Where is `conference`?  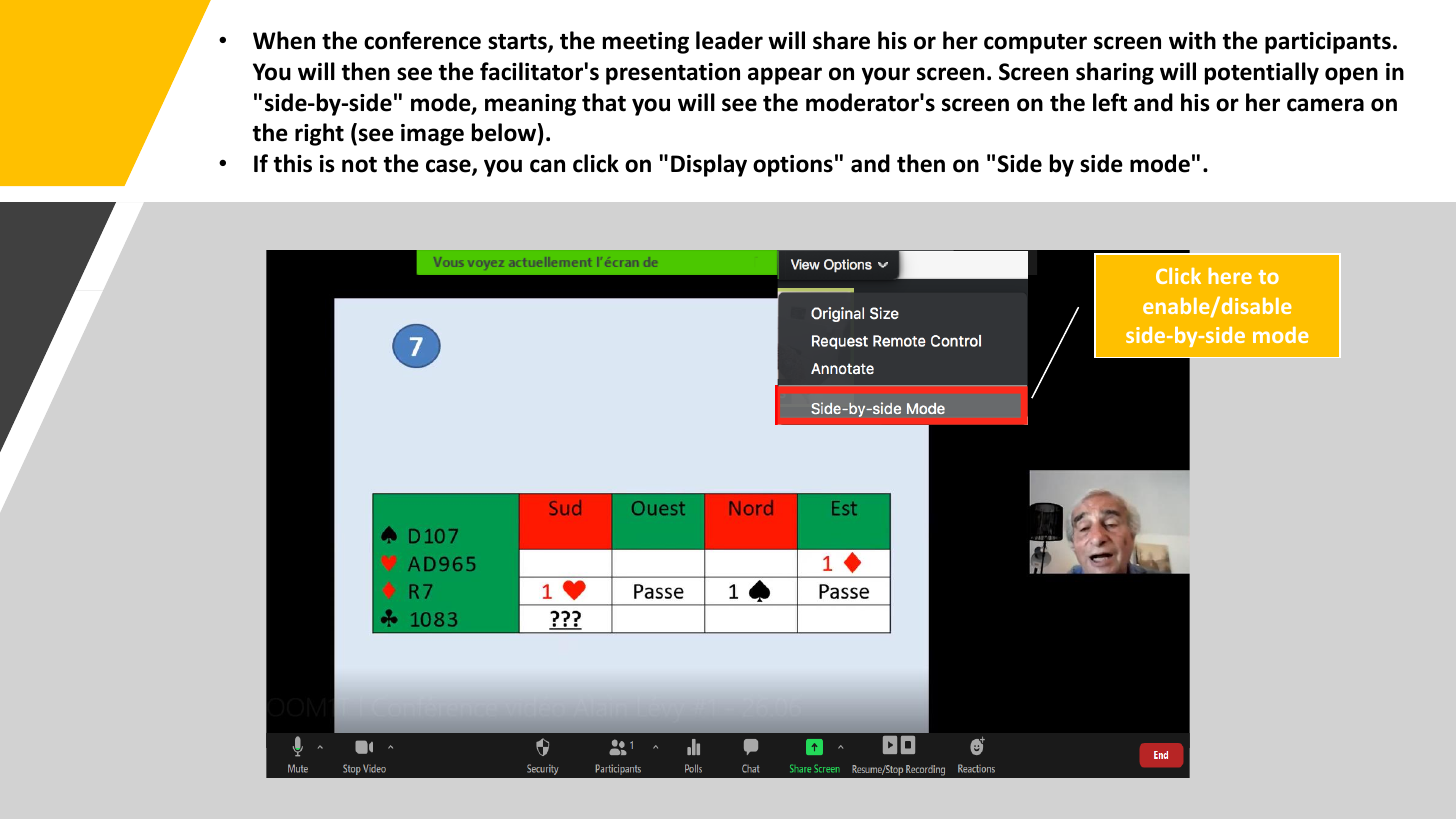 conference is located at coordinates (422, 40).
